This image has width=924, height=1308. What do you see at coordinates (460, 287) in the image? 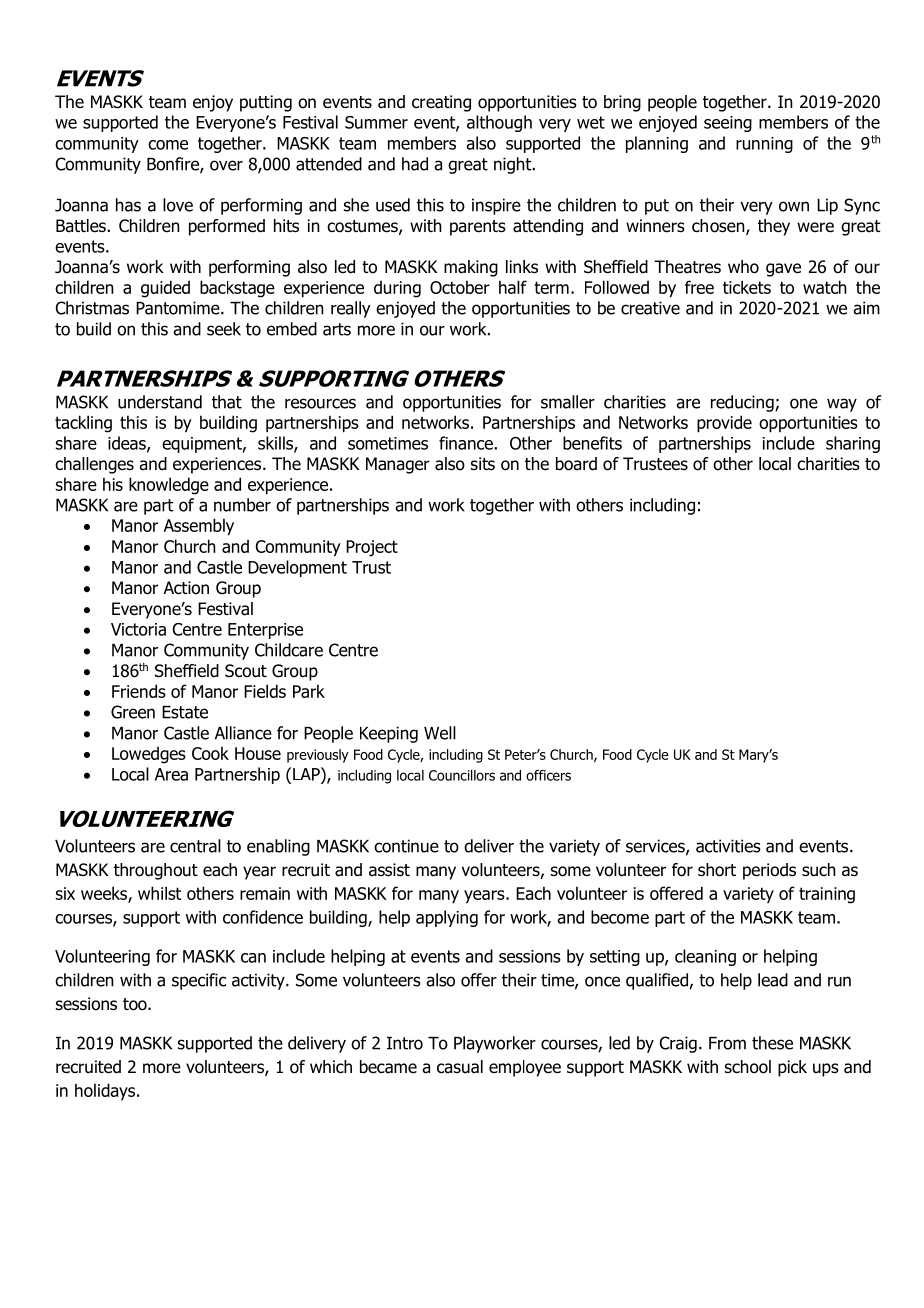
I see `October` at bounding box center [460, 287].
